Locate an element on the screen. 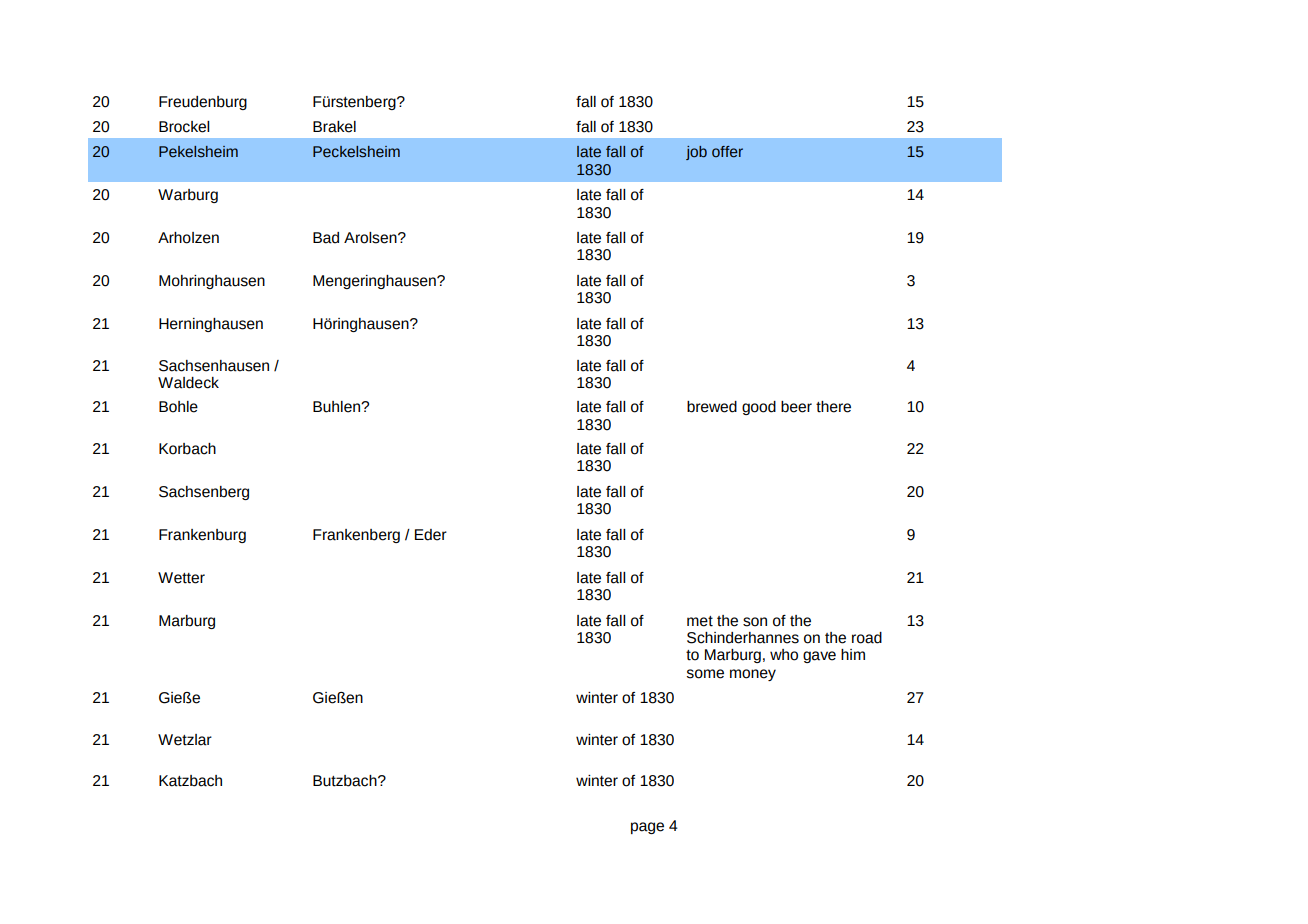 Image resolution: width=1308 pixels, height=924 pixels. page is located at coordinates (647, 828).
